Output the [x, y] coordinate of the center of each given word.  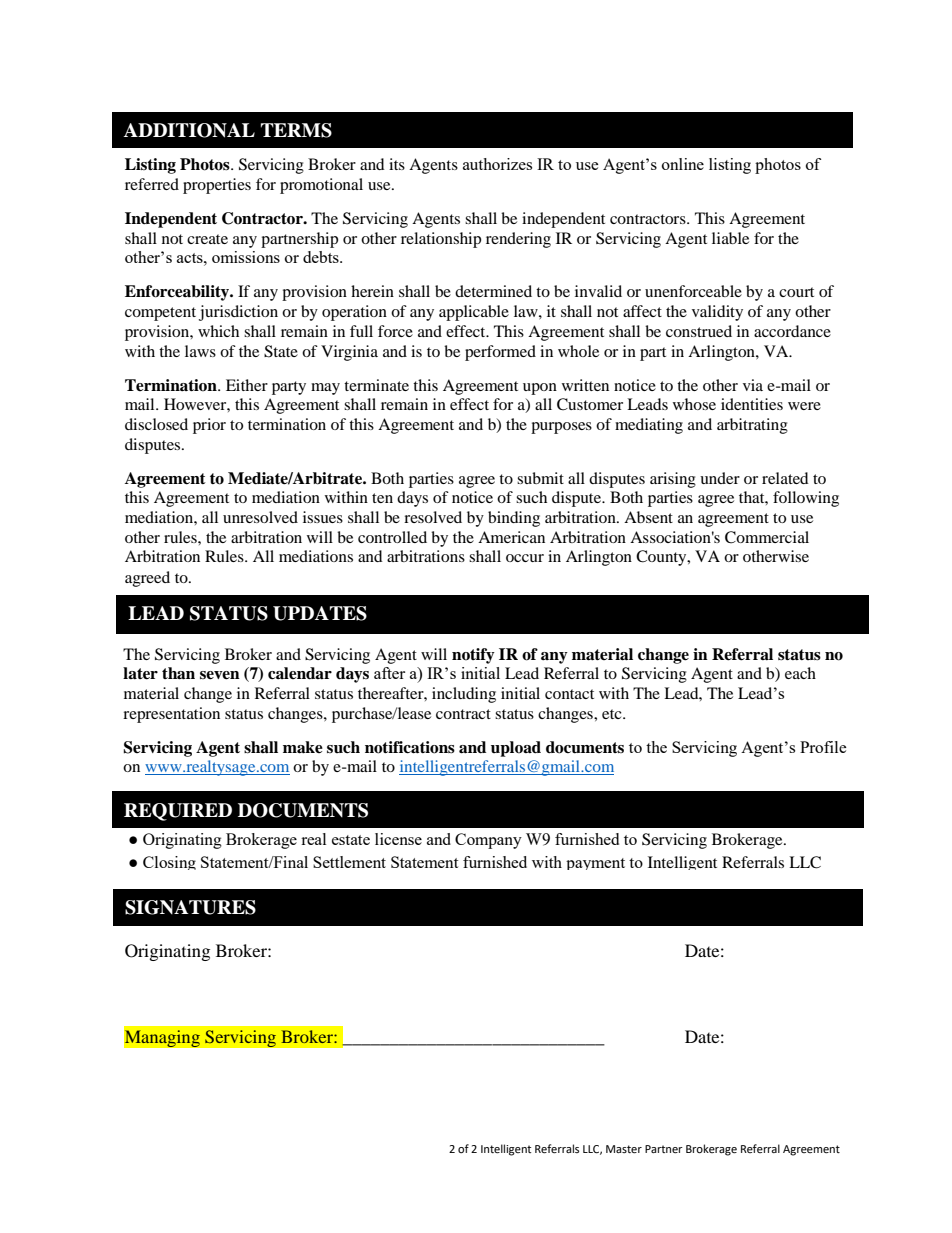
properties [217, 186]
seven [220, 675]
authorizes [497, 164]
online [683, 164]
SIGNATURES [190, 907]
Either [247, 385]
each [800, 673]
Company [488, 841]
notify [473, 656]
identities [752, 404]
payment [595, 864]
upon [540, 389]
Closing [169, 863]
